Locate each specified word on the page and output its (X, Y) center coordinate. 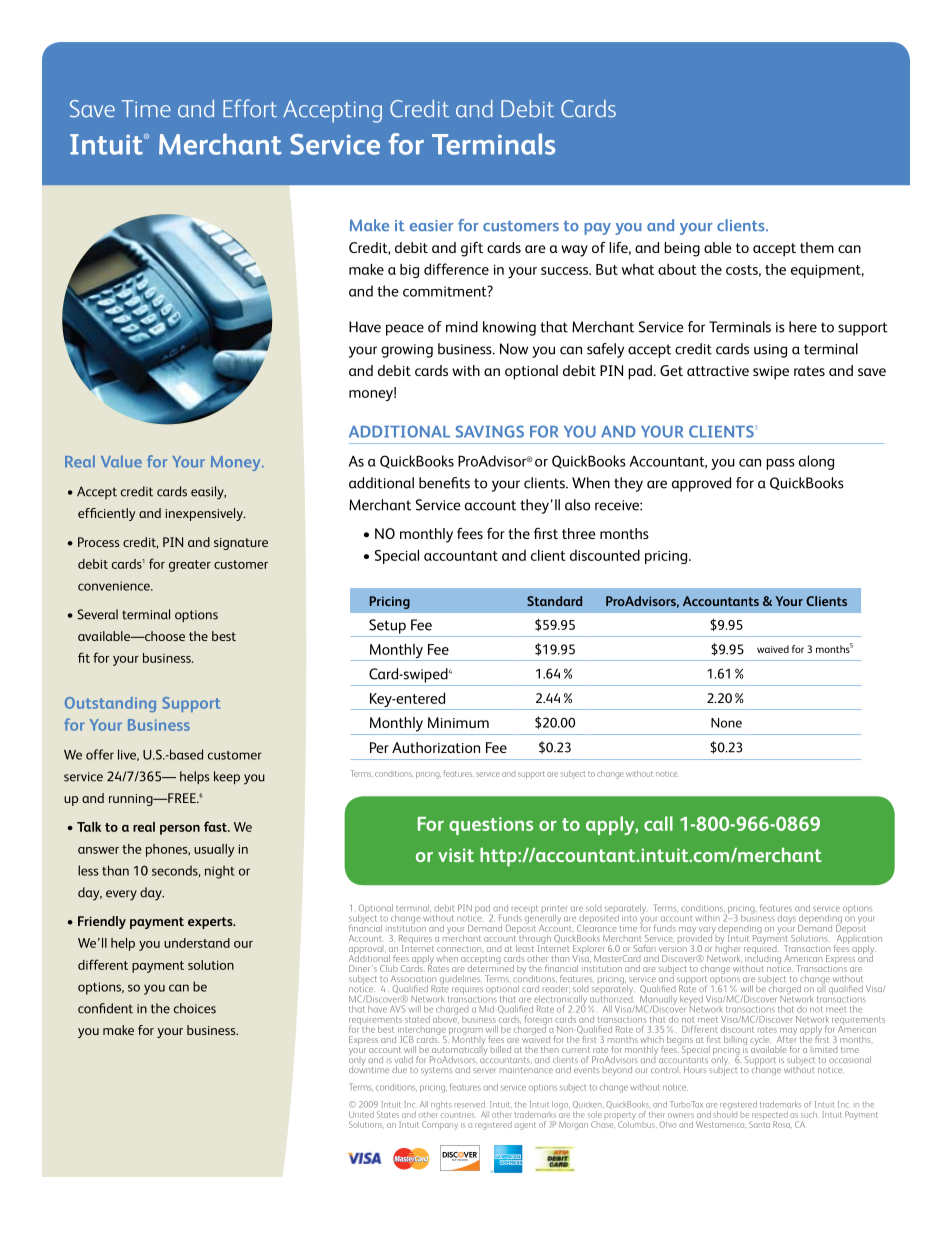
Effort (250, 108)
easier (431, 226)
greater (190, 566)
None (726, 723)
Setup (387, 626)
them (817, 247)
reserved (470, 1104)
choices (195, 1008)
